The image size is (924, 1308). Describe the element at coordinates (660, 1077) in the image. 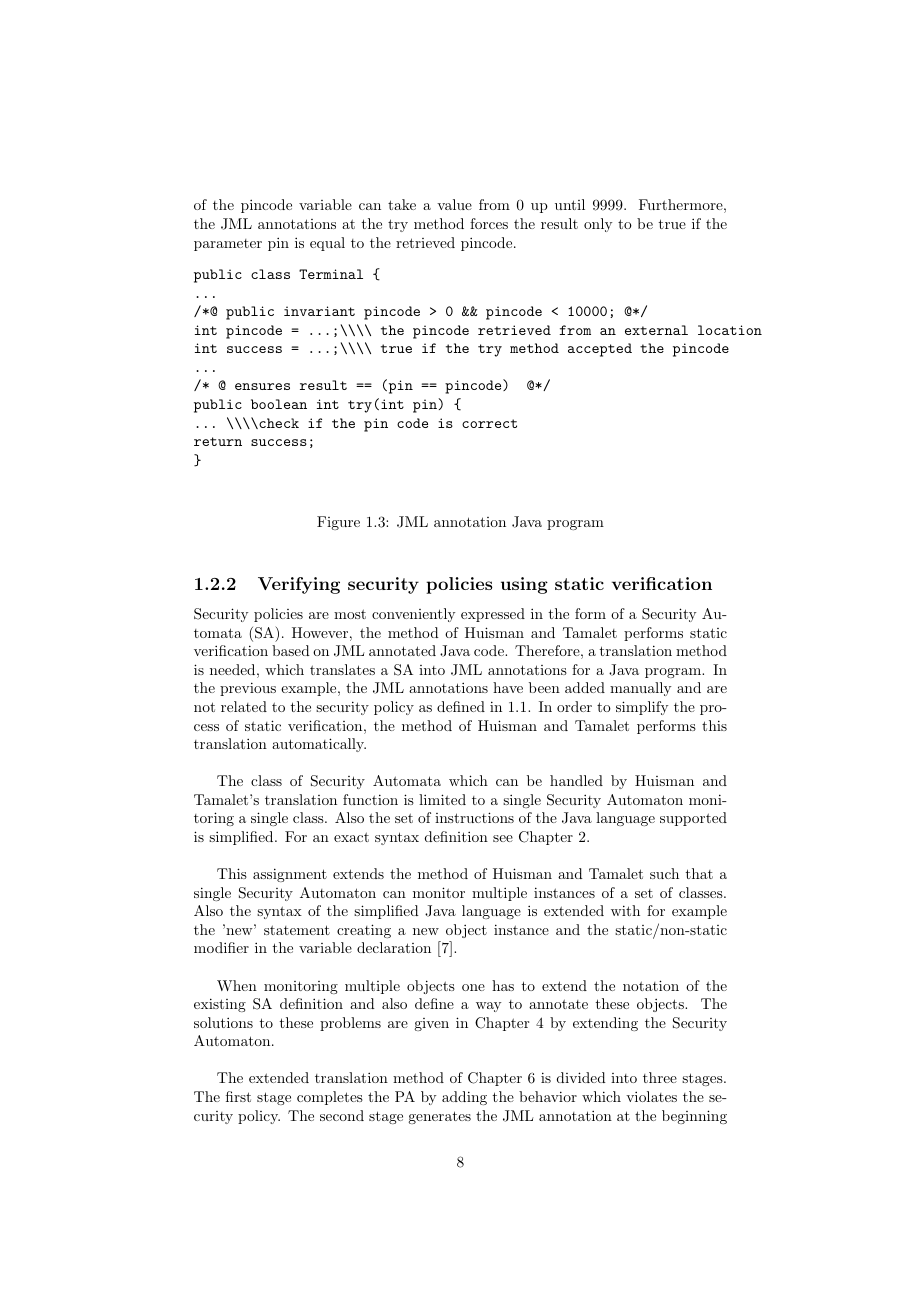

I see `three` at that location.
